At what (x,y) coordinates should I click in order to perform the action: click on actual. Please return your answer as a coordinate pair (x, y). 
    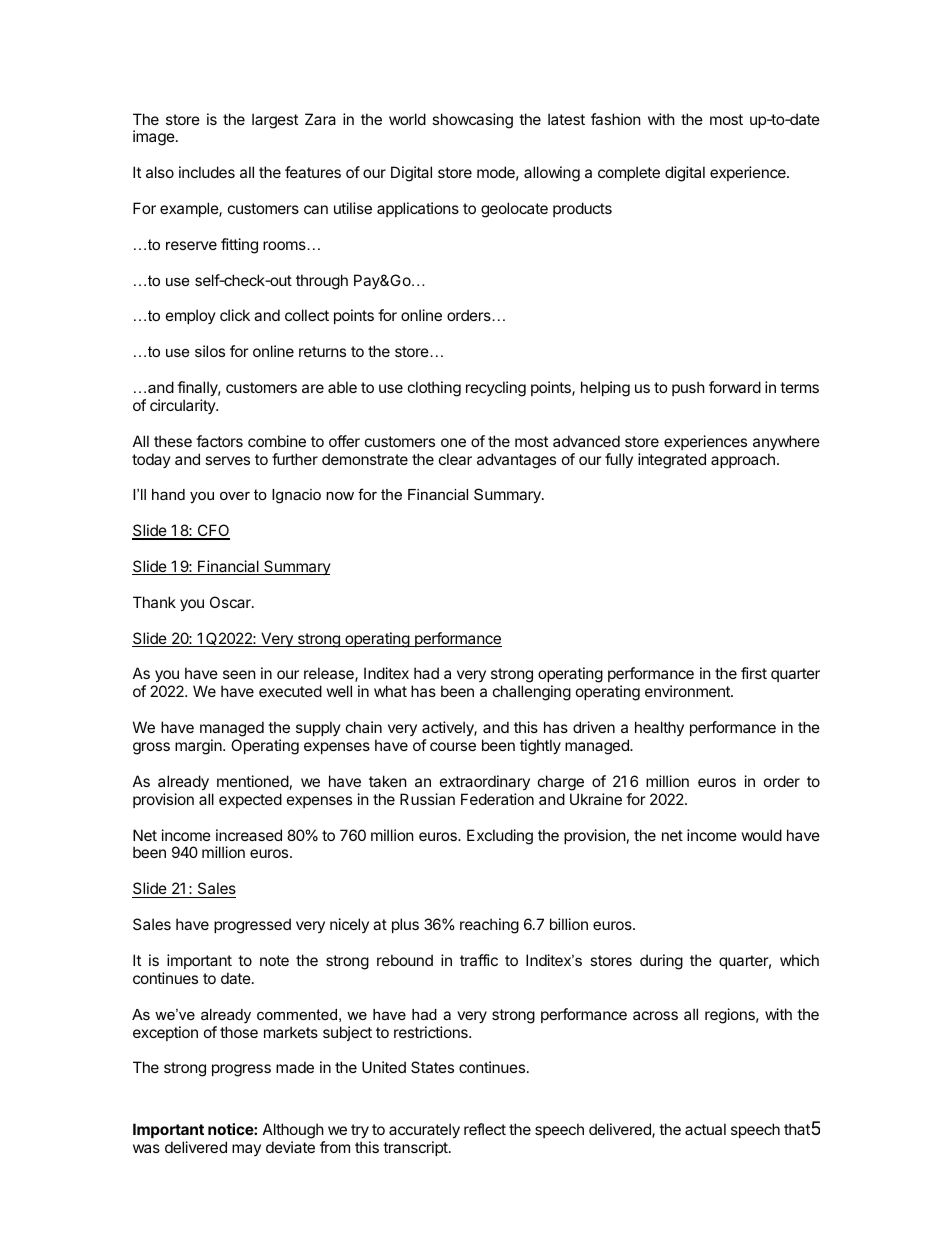
    Looking at the image, I should click on (705, 1129).
